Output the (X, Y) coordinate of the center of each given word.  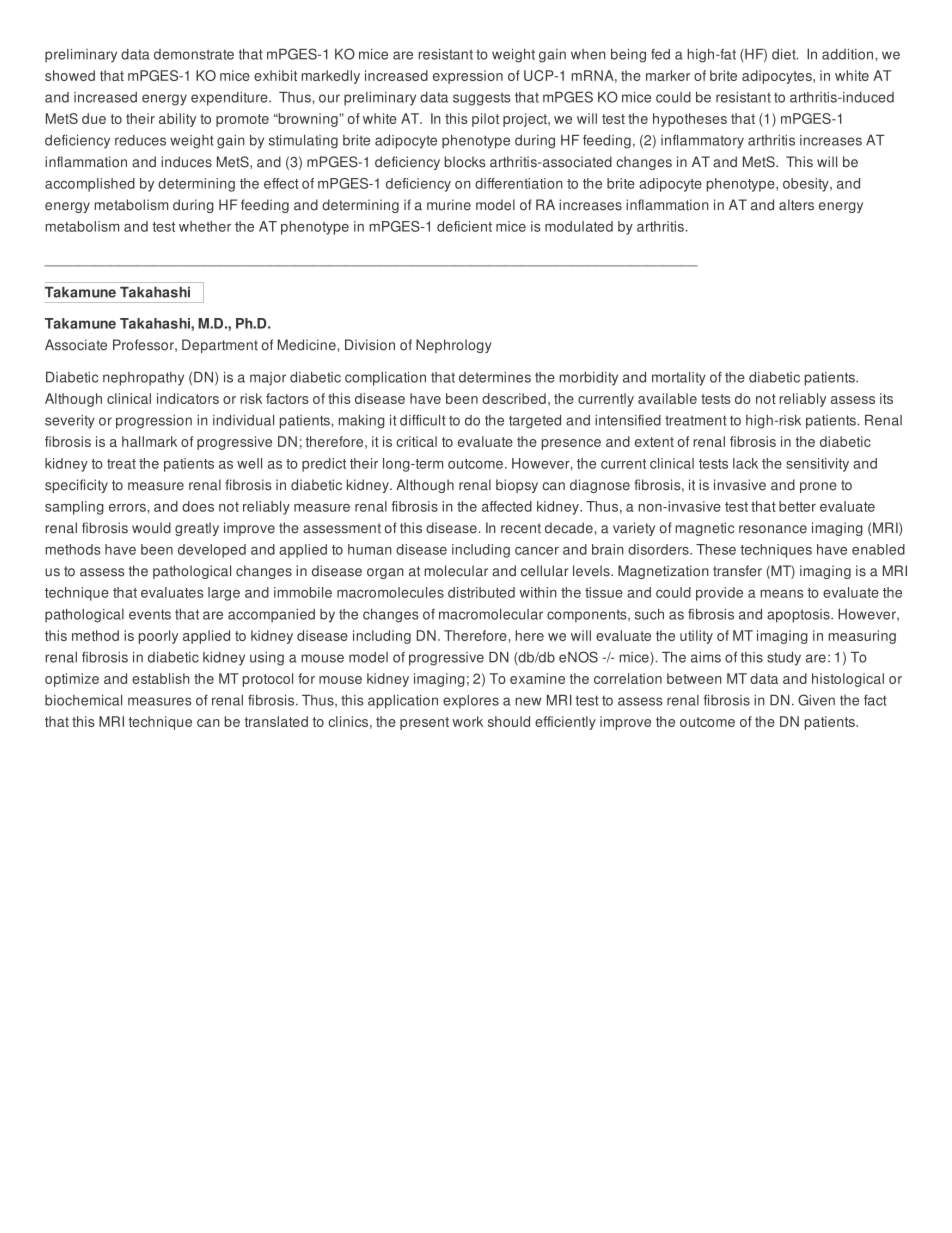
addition (849, 54)
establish (160, 678)
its (886, 398)
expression (468, 77)
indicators (188, 398)
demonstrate (194, 54)
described (514, 398)
